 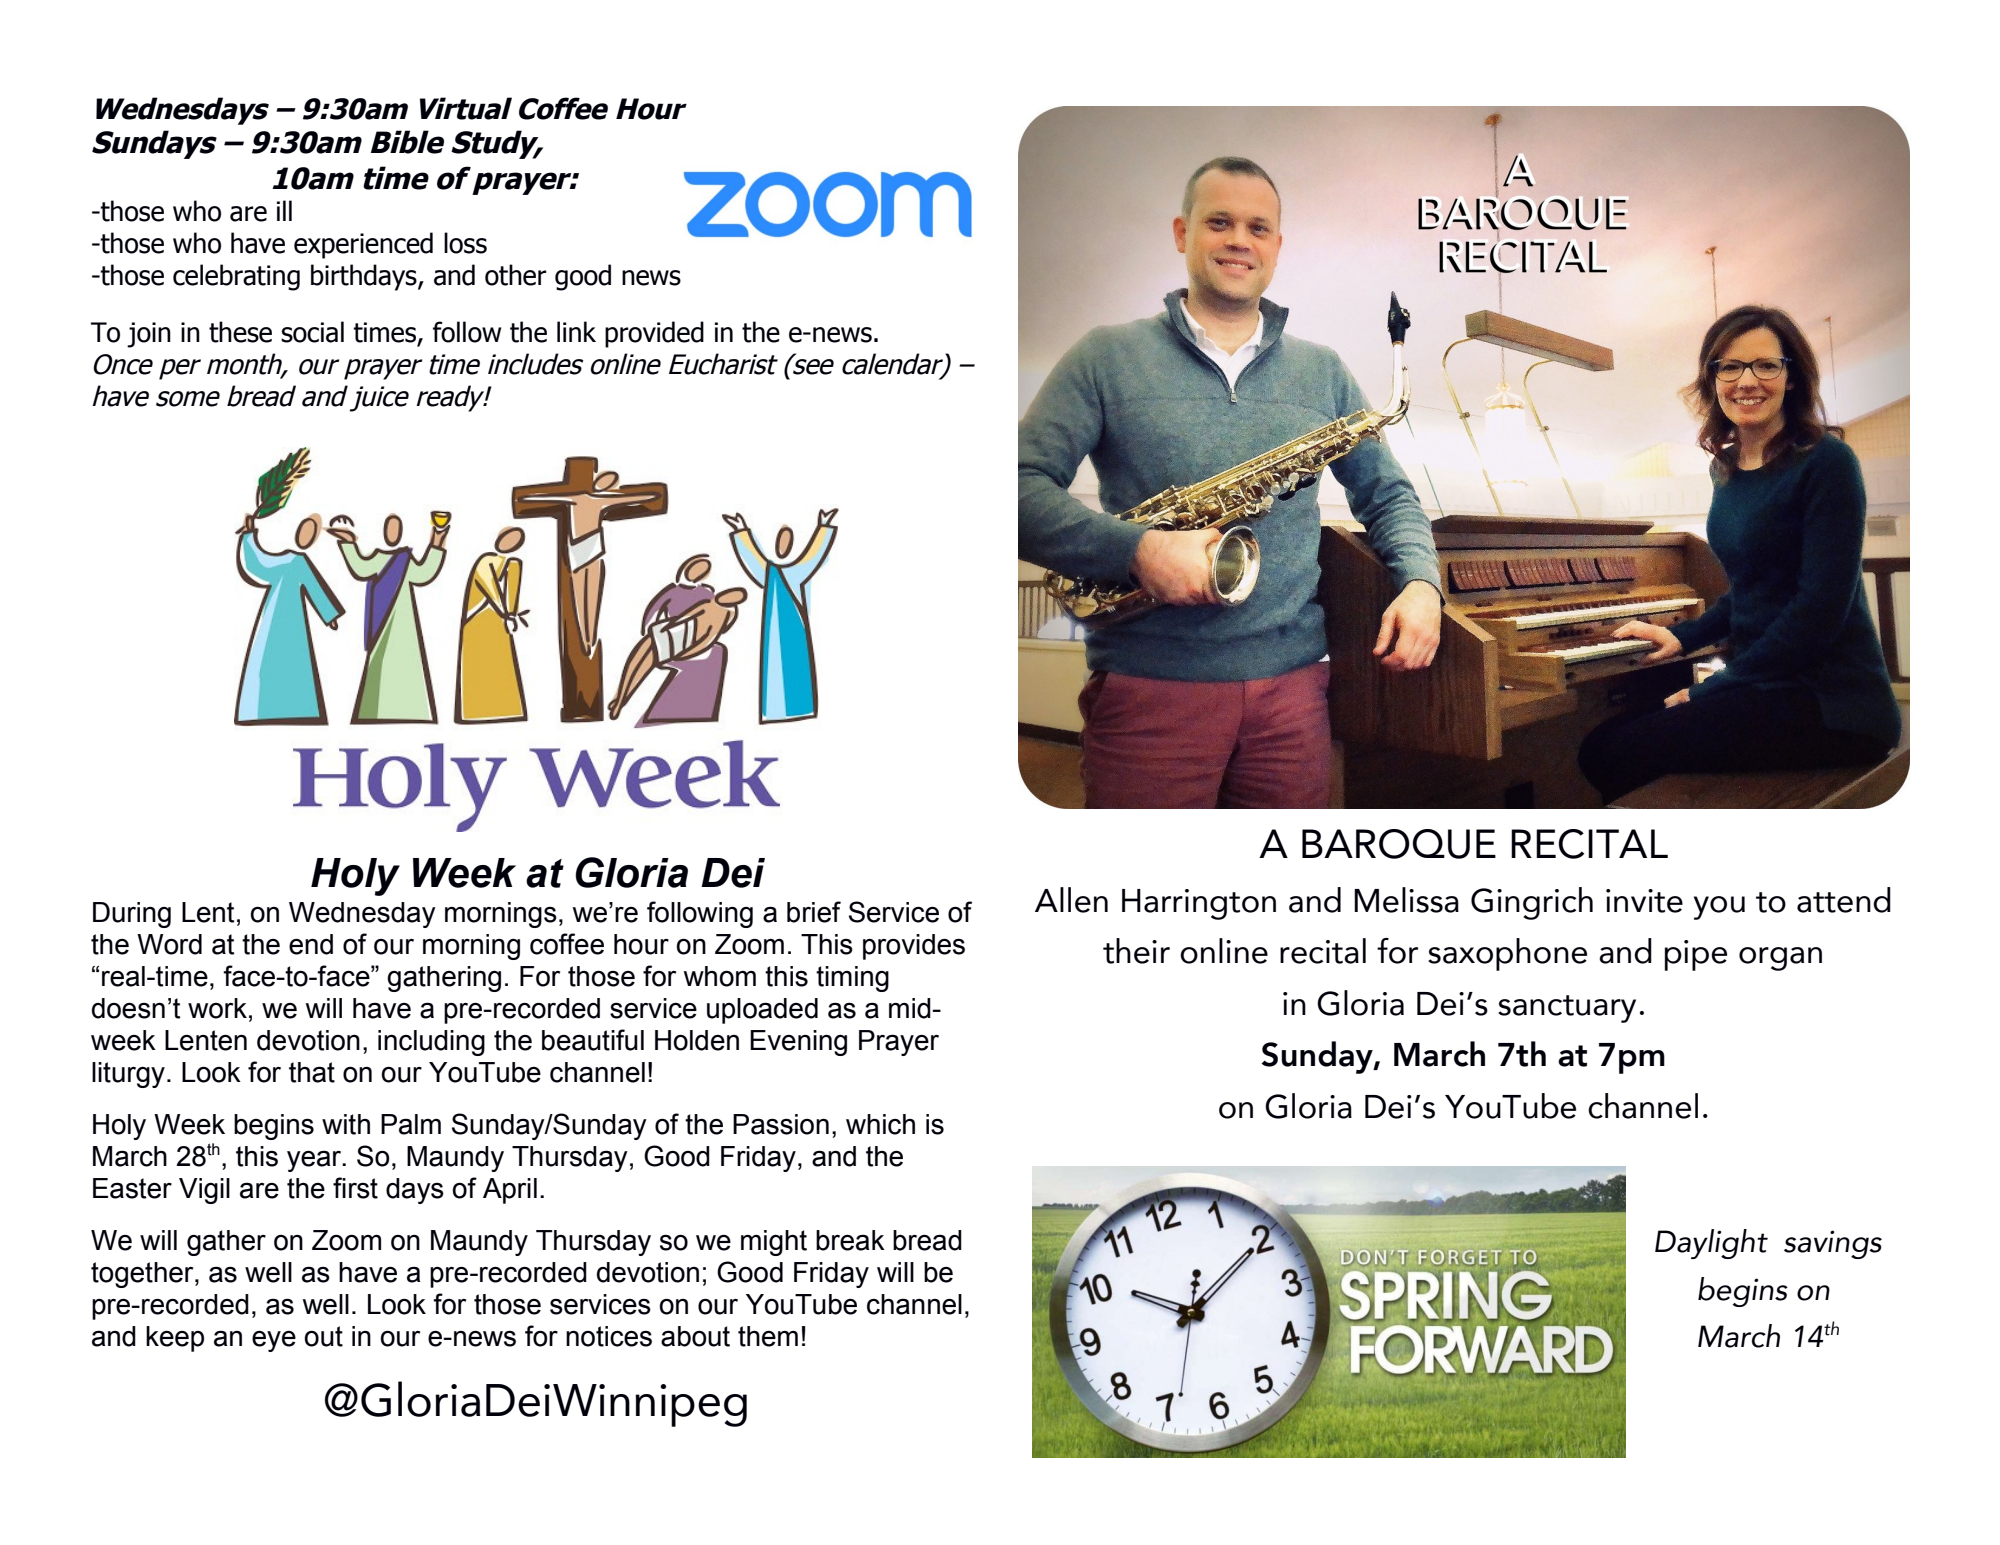 I want to click on invite, so click(x=1644, y=901).
